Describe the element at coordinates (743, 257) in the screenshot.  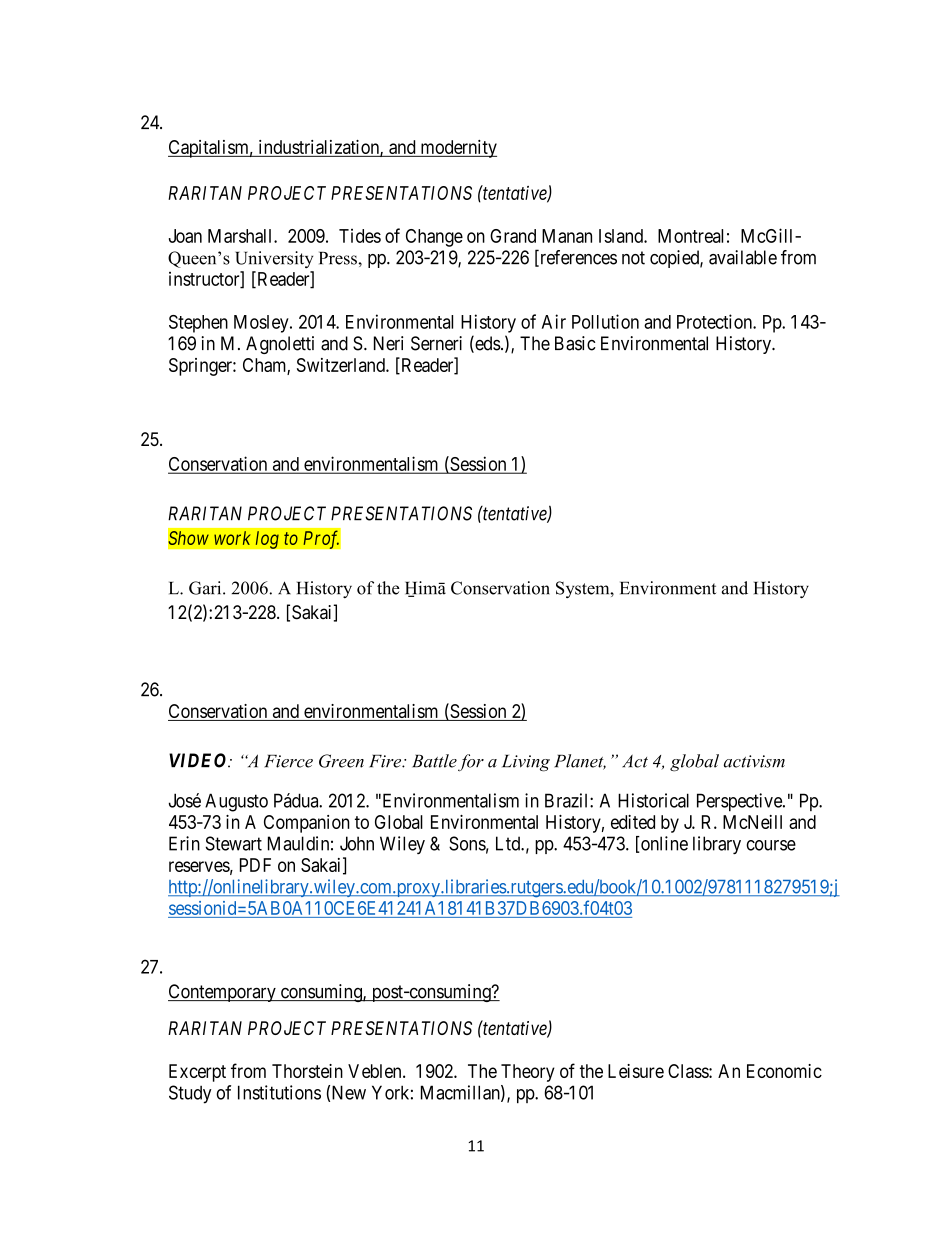
I see `available` at that location.
